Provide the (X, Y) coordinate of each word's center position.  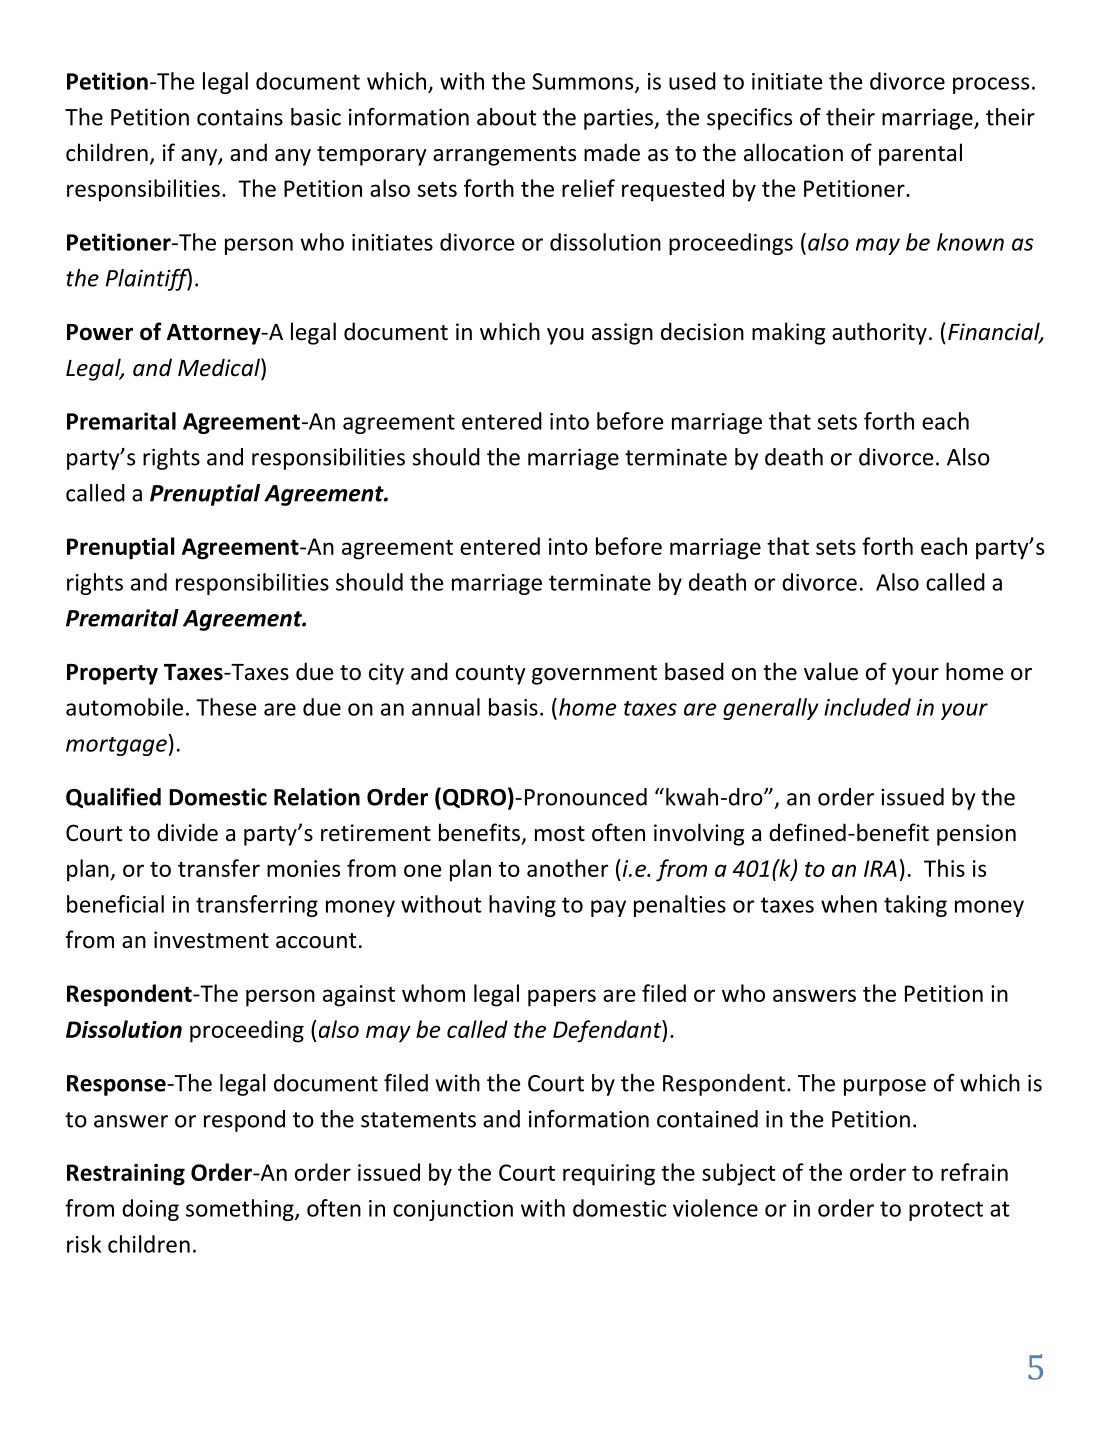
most (560, 834)
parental (920, 154)
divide (187, 832)
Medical (220, 367)
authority (879, 333)
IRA (880, 868)
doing (150, 1210)
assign (622, 334)
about (506, 117)
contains (240, 117)
